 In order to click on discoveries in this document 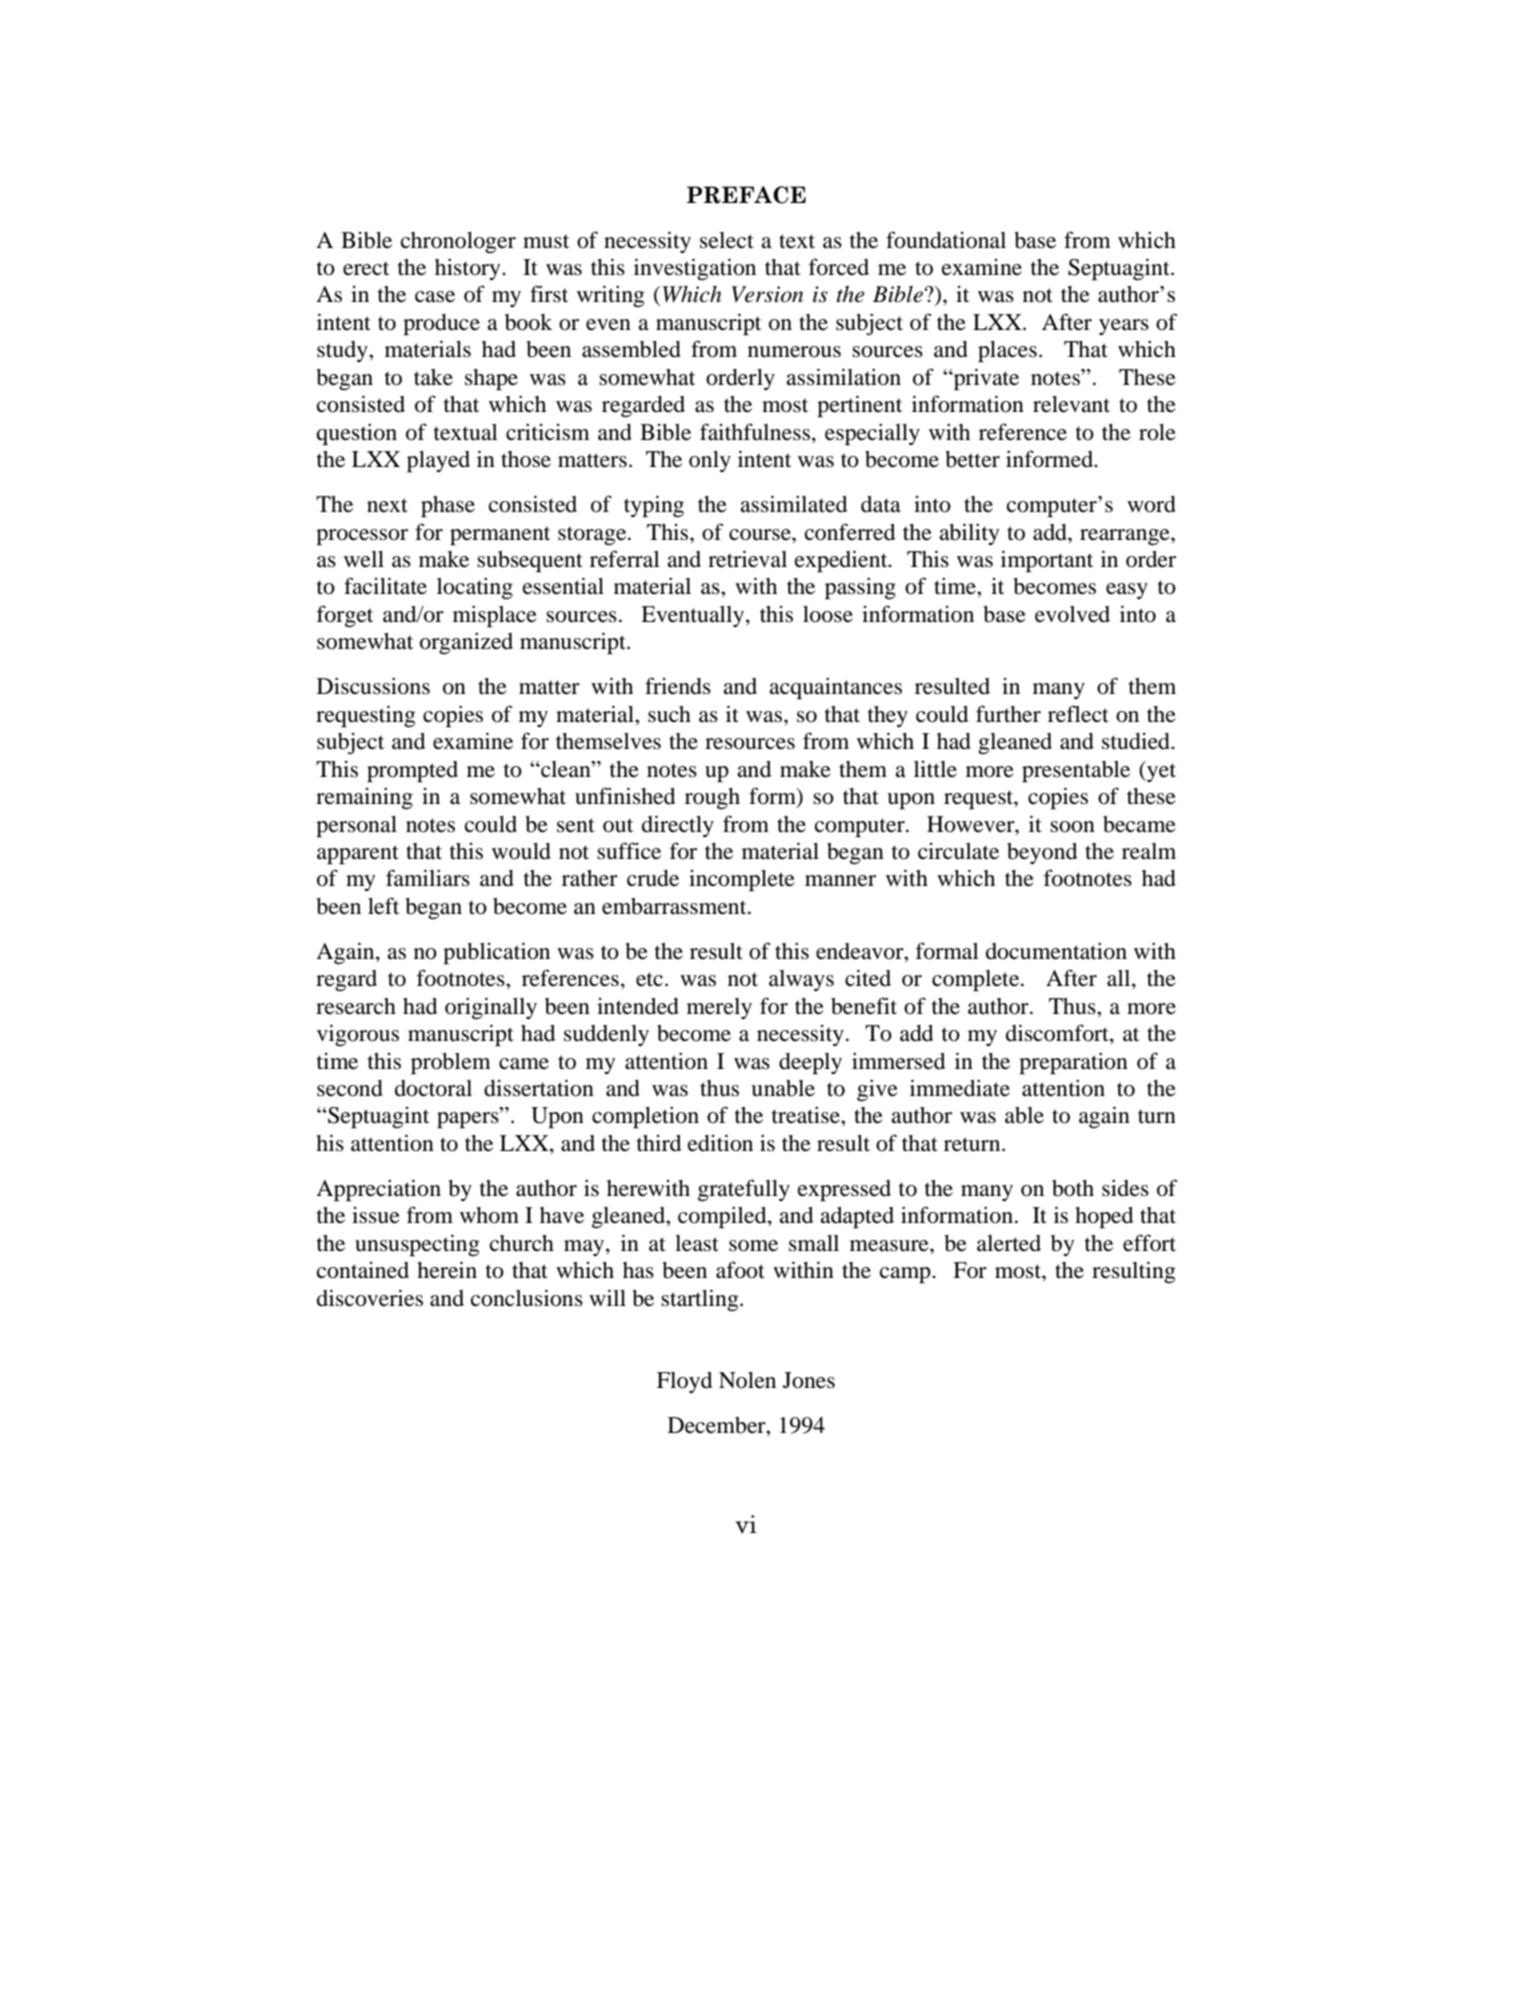, I will do `click(370, 1298)`.
